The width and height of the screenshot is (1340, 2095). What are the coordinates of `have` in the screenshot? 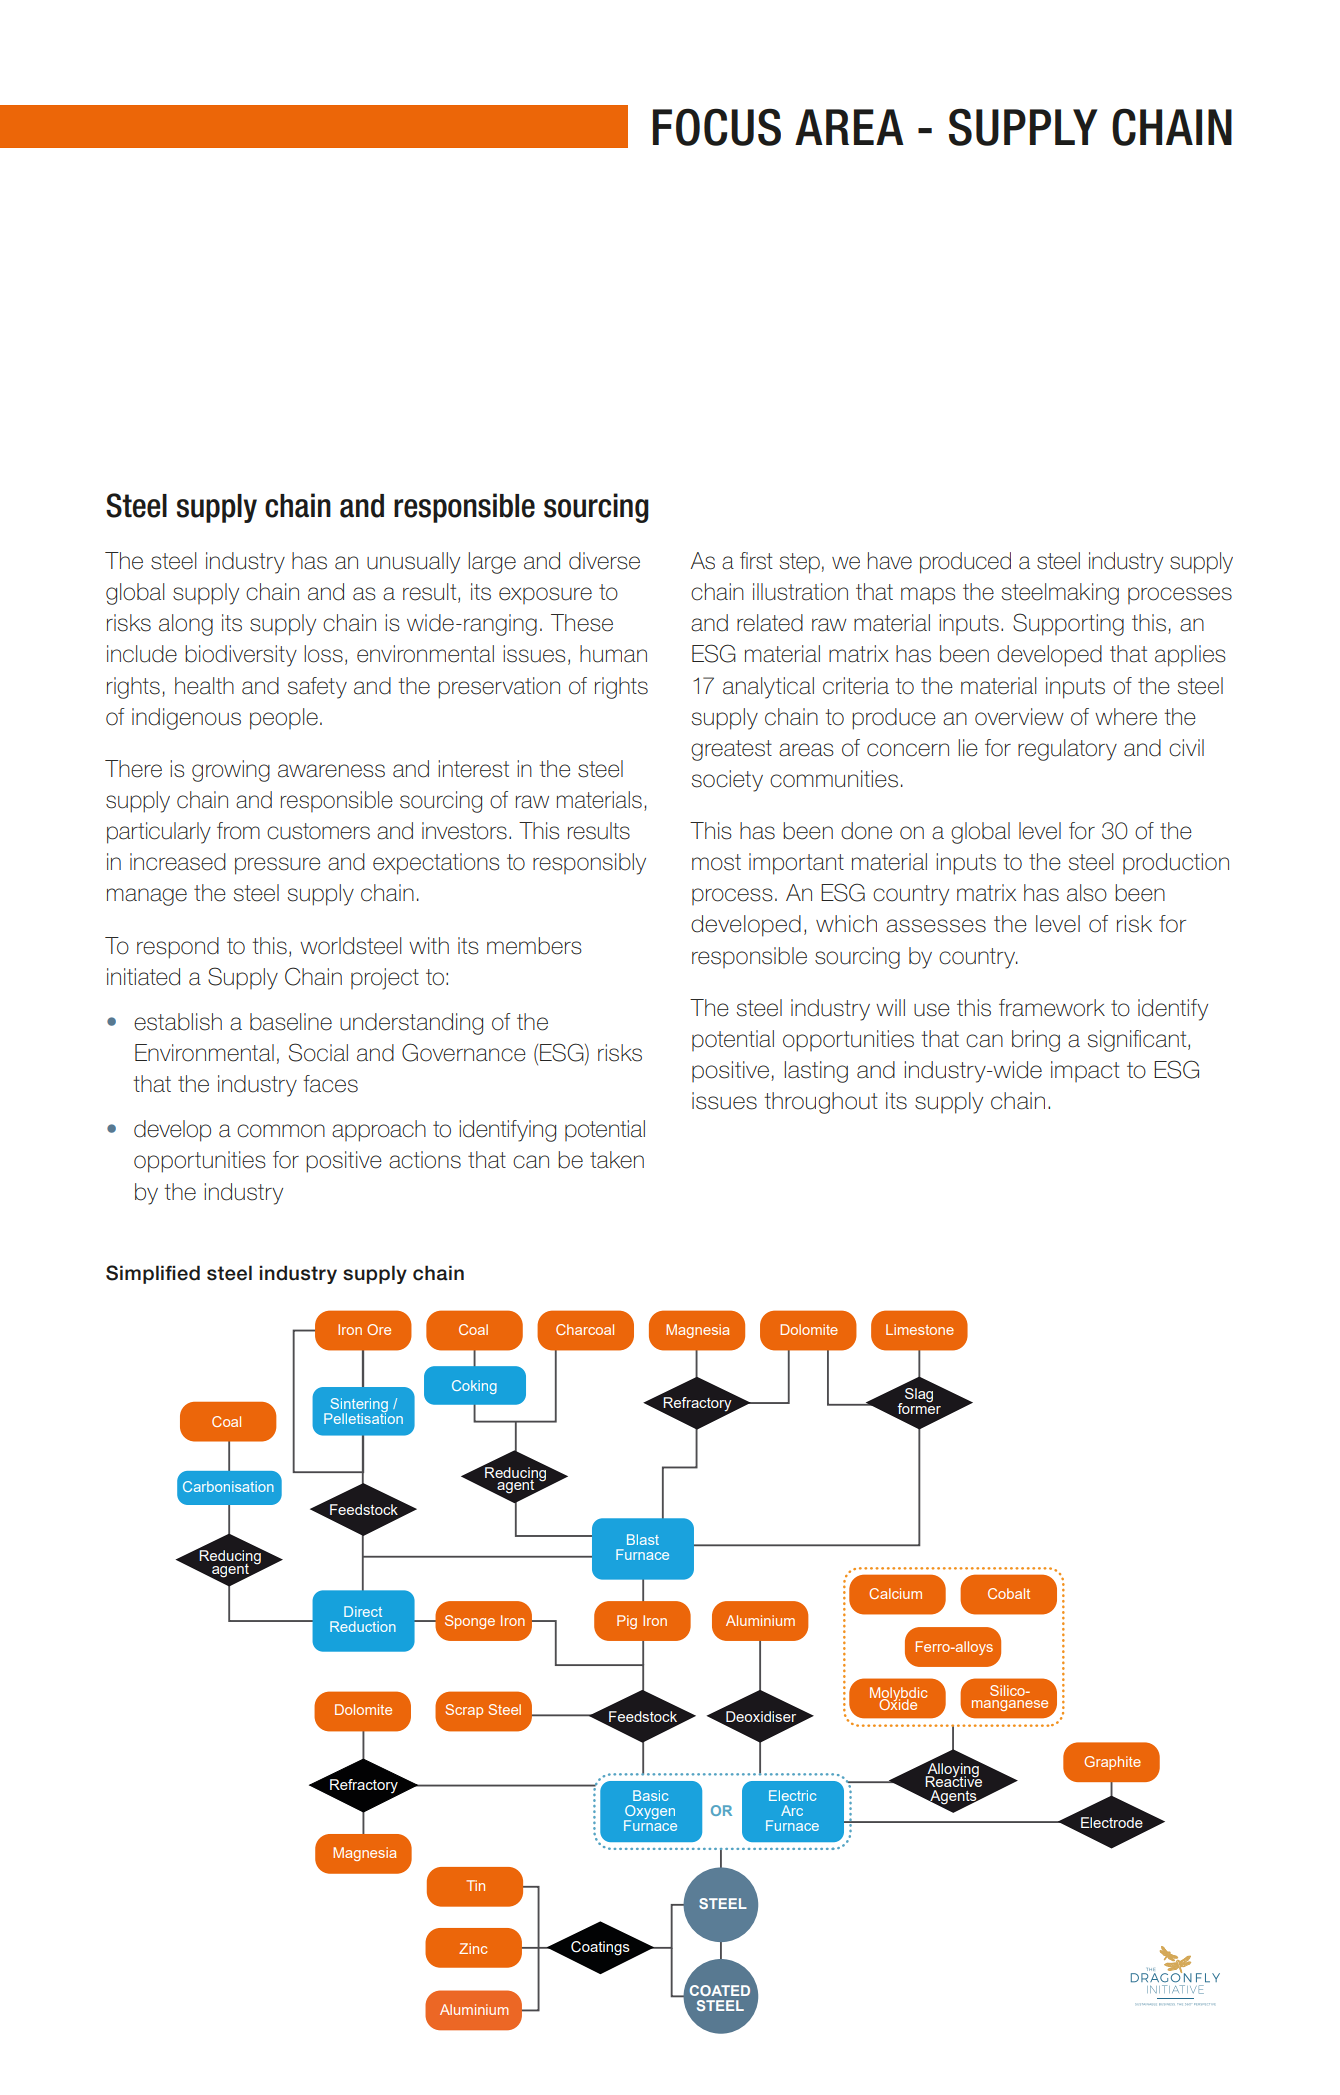 It's located at (890, 561).
